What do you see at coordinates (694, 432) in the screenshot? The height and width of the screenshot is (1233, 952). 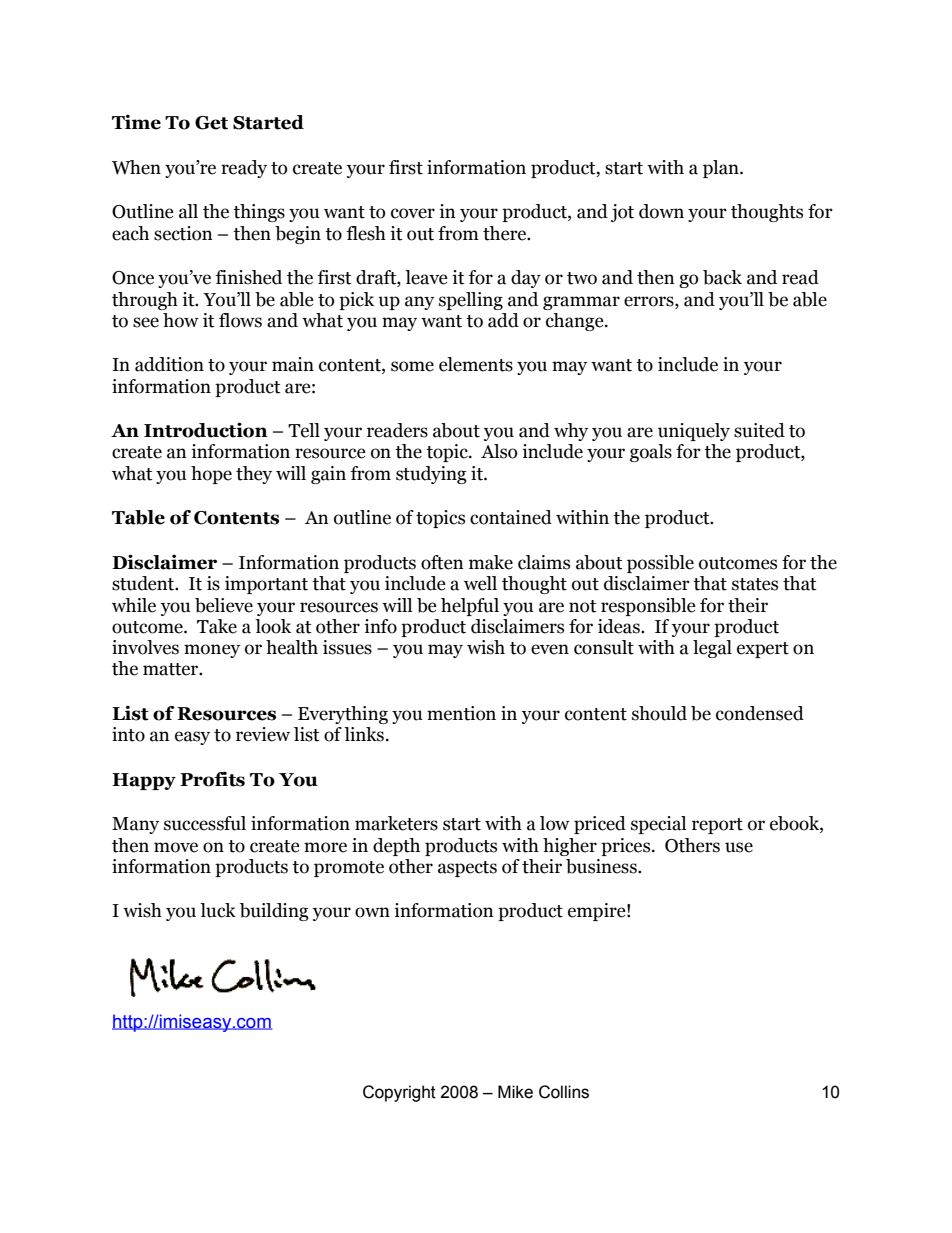 I see `uniquely` at bounding box center [694, 432].
